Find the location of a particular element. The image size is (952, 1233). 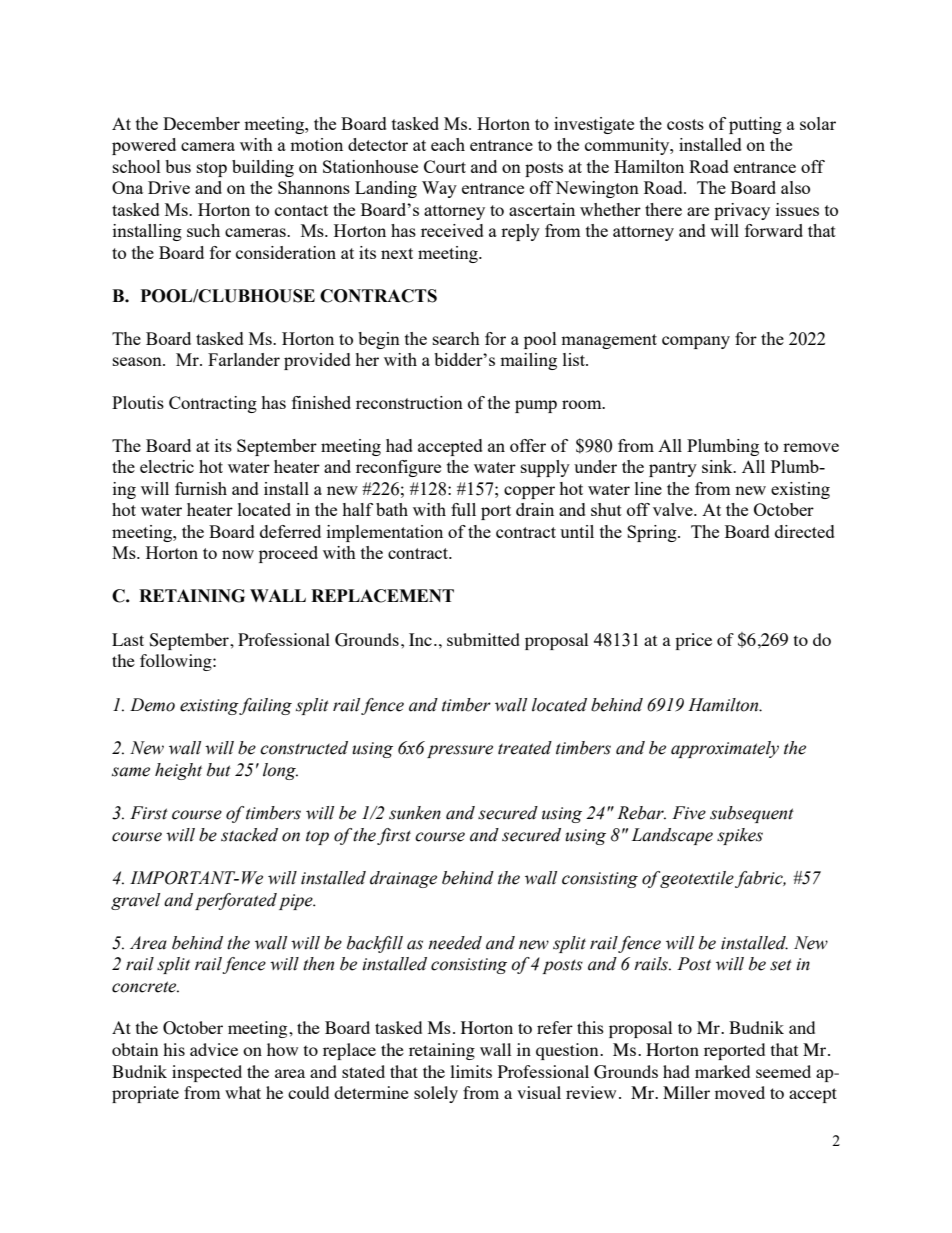

putting is located at coordinates (755, 125).
